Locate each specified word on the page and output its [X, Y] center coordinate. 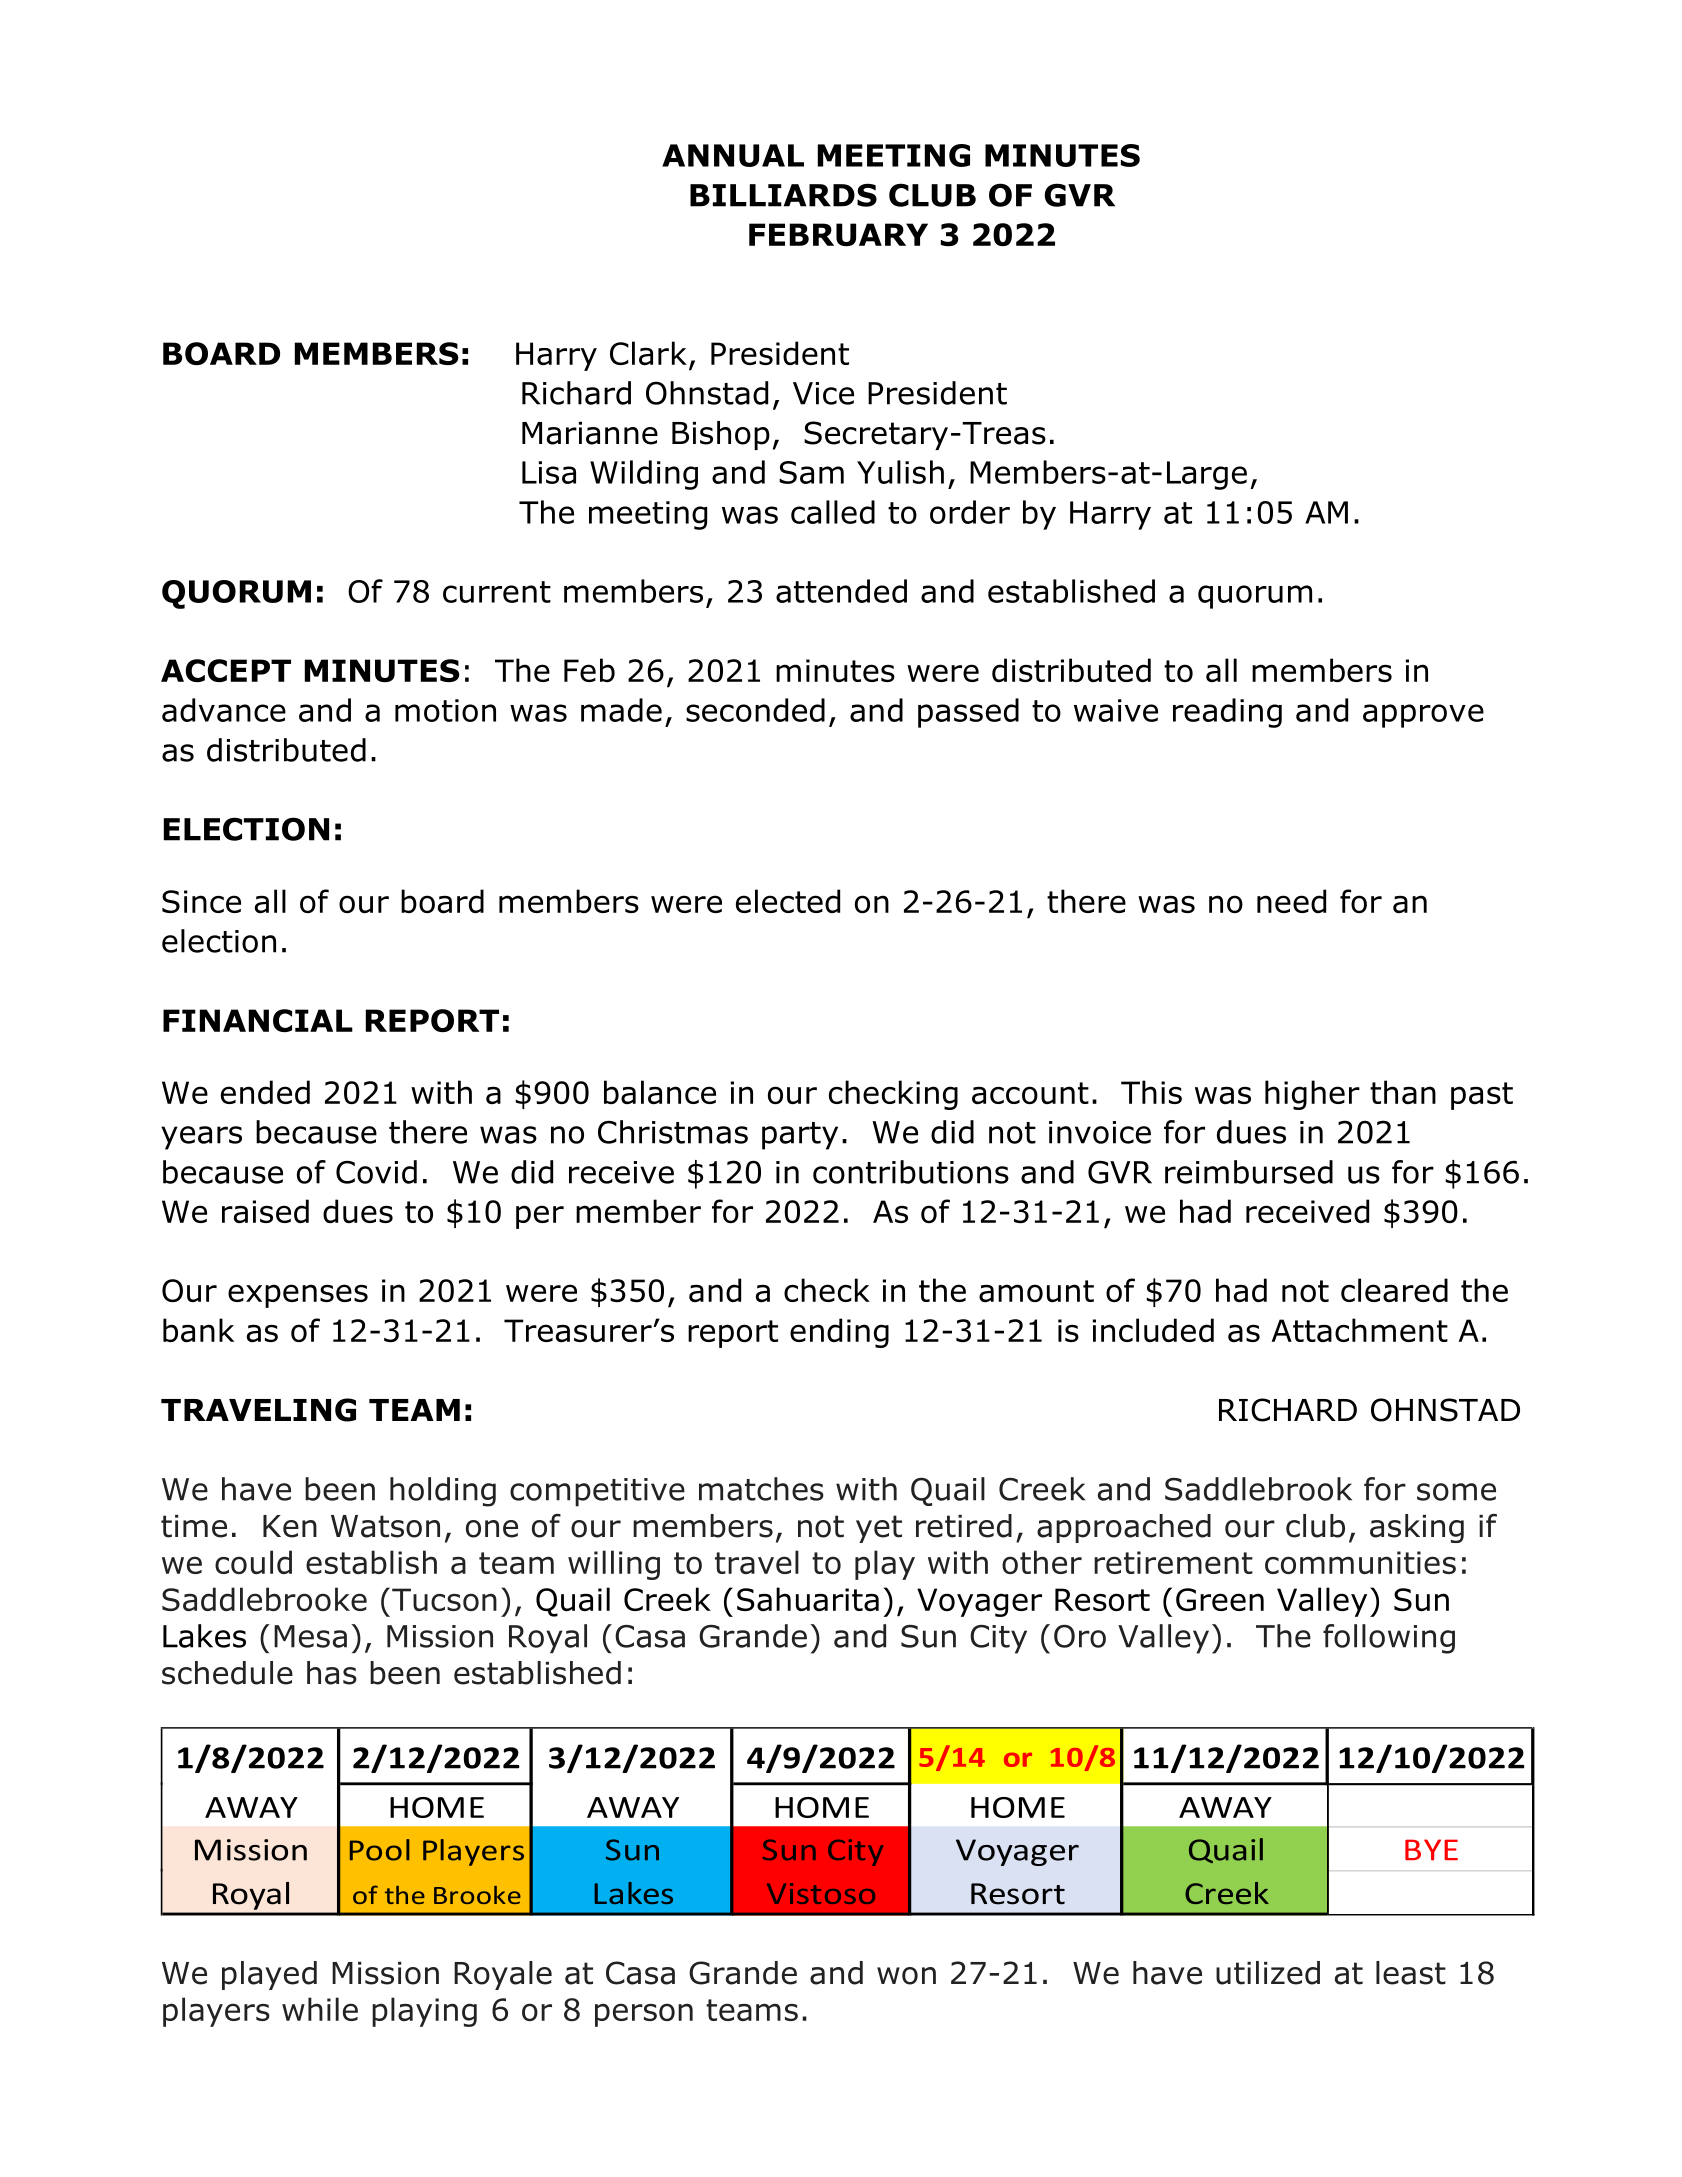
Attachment [1360, 1330]
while [320, 2009]
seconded [755, 710]
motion [445, 710]
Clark [648, 353]
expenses [298, 1296]
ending [839, 1333]
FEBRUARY [838, 234]
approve [1423, 716]
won [906, 1976]
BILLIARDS [783, 195]
